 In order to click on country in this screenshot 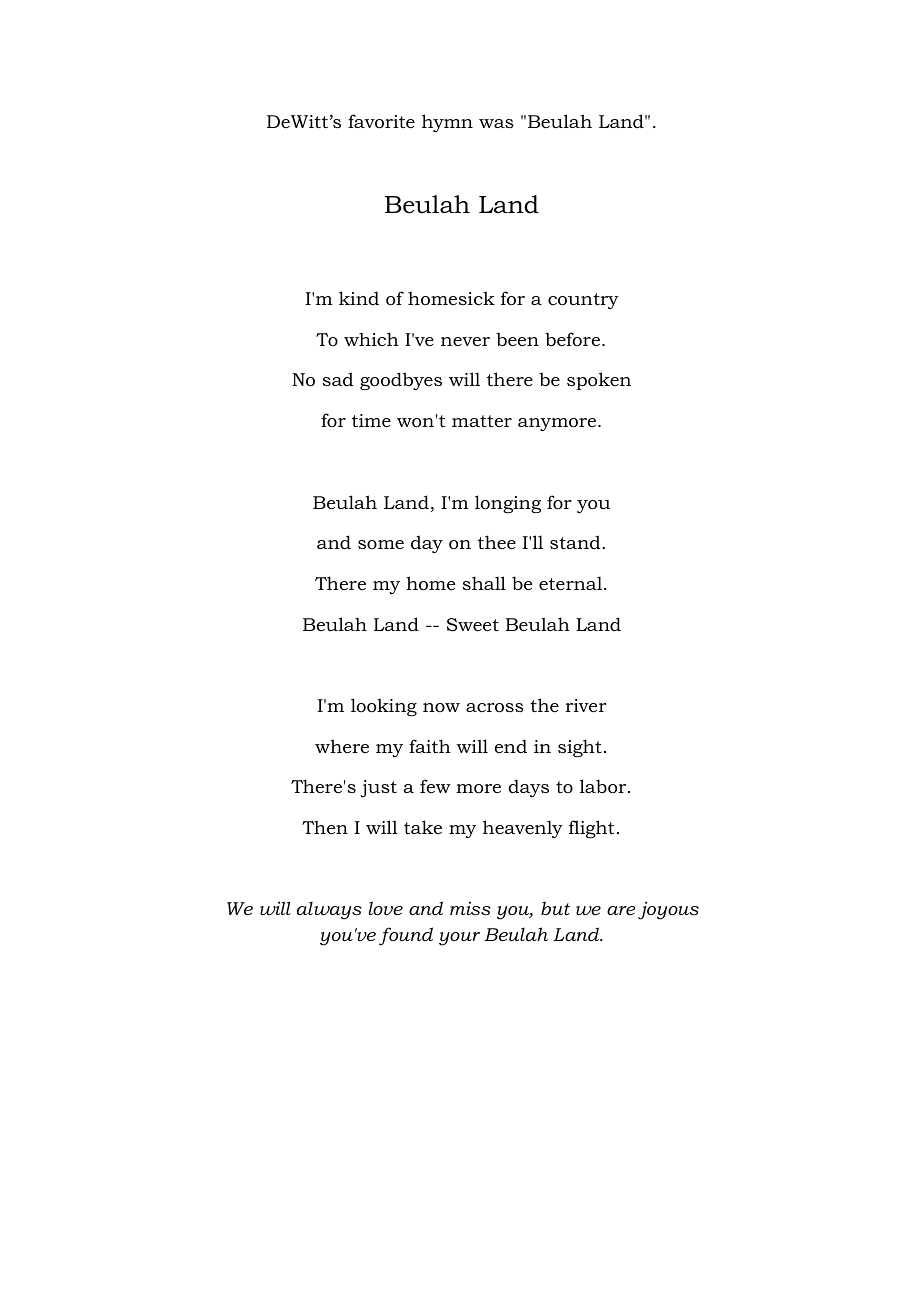, I will do `click(583, 301)`.
